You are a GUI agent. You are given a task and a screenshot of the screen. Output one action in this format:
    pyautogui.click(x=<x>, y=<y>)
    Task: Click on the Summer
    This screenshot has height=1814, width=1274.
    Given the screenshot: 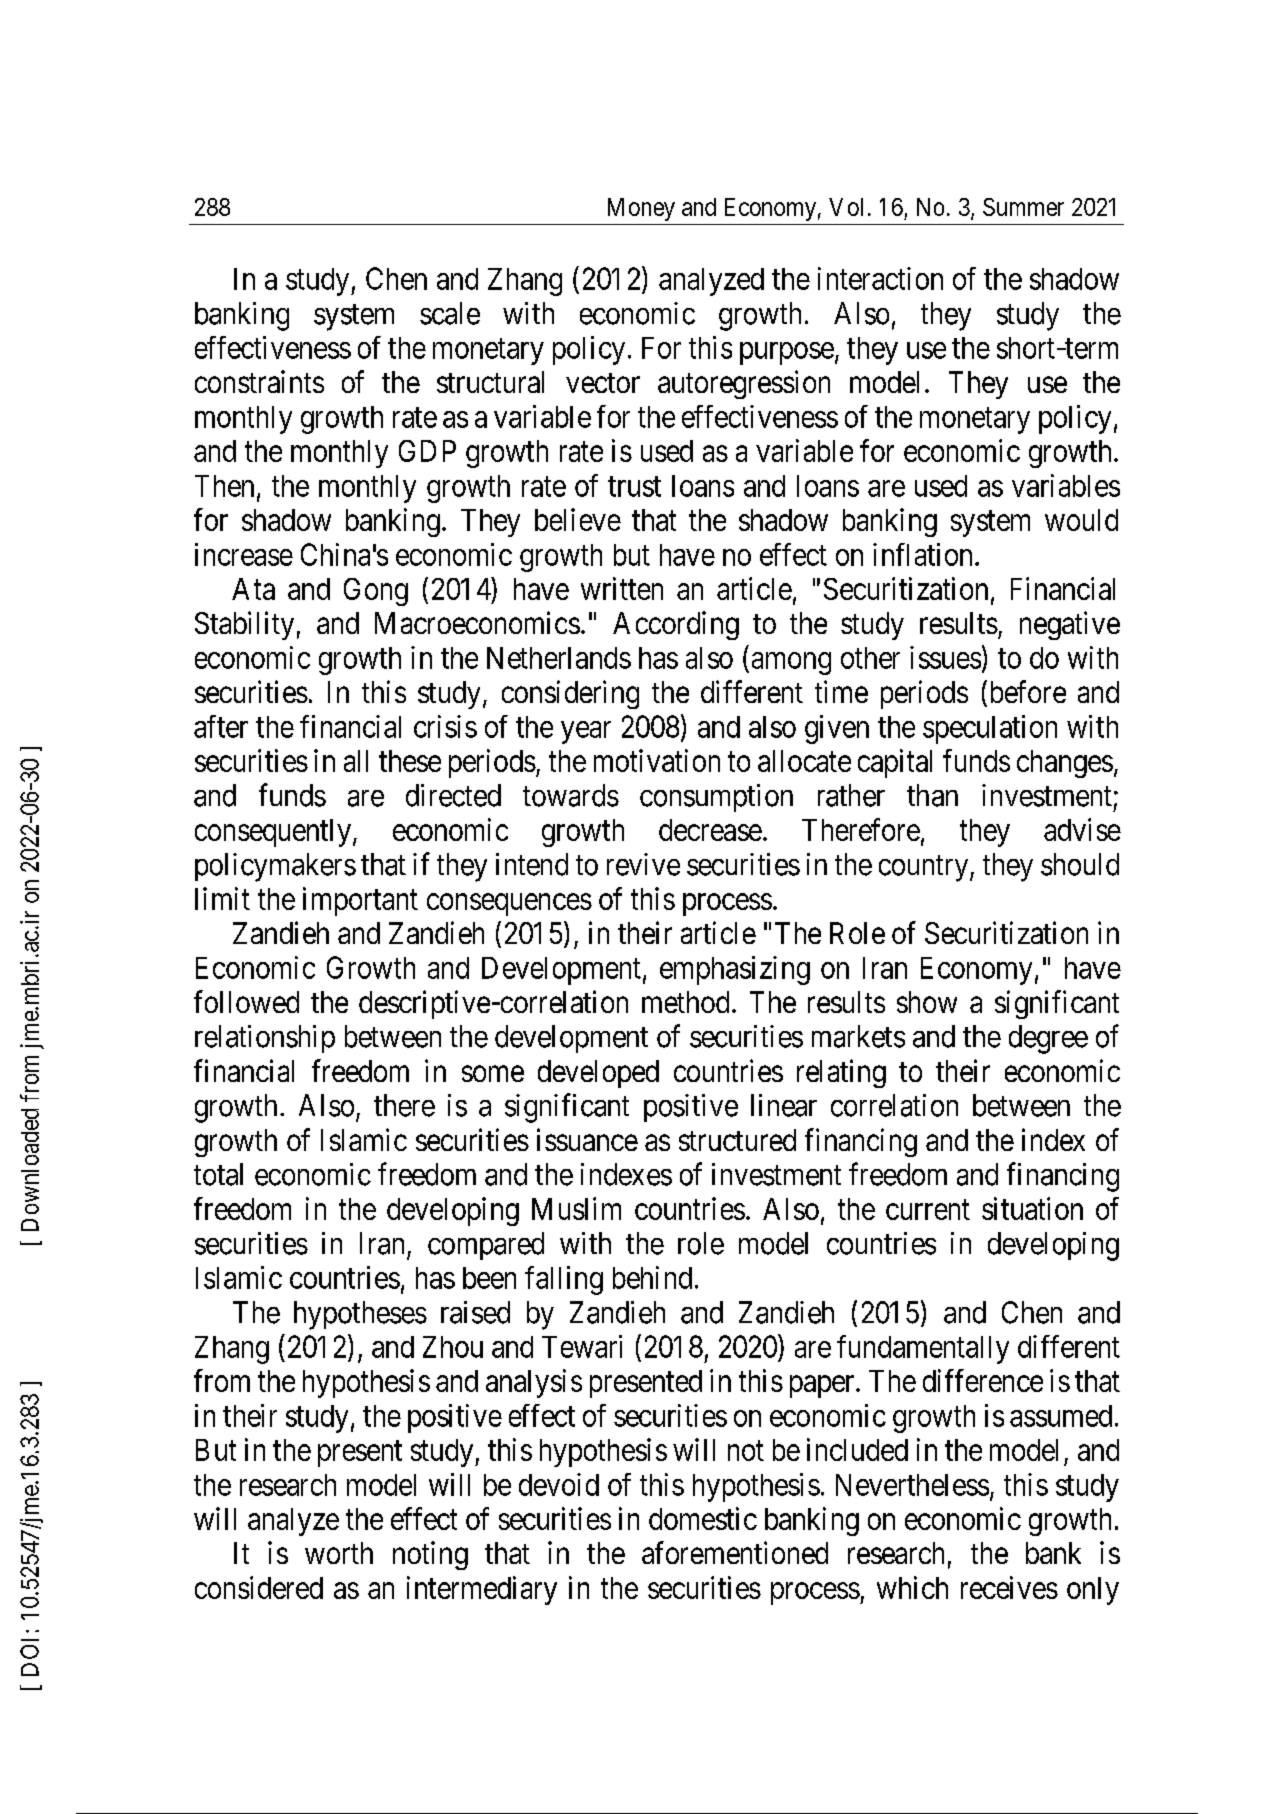 What is the action you would take?
    pyautogui.click(x=1023, y=207)
